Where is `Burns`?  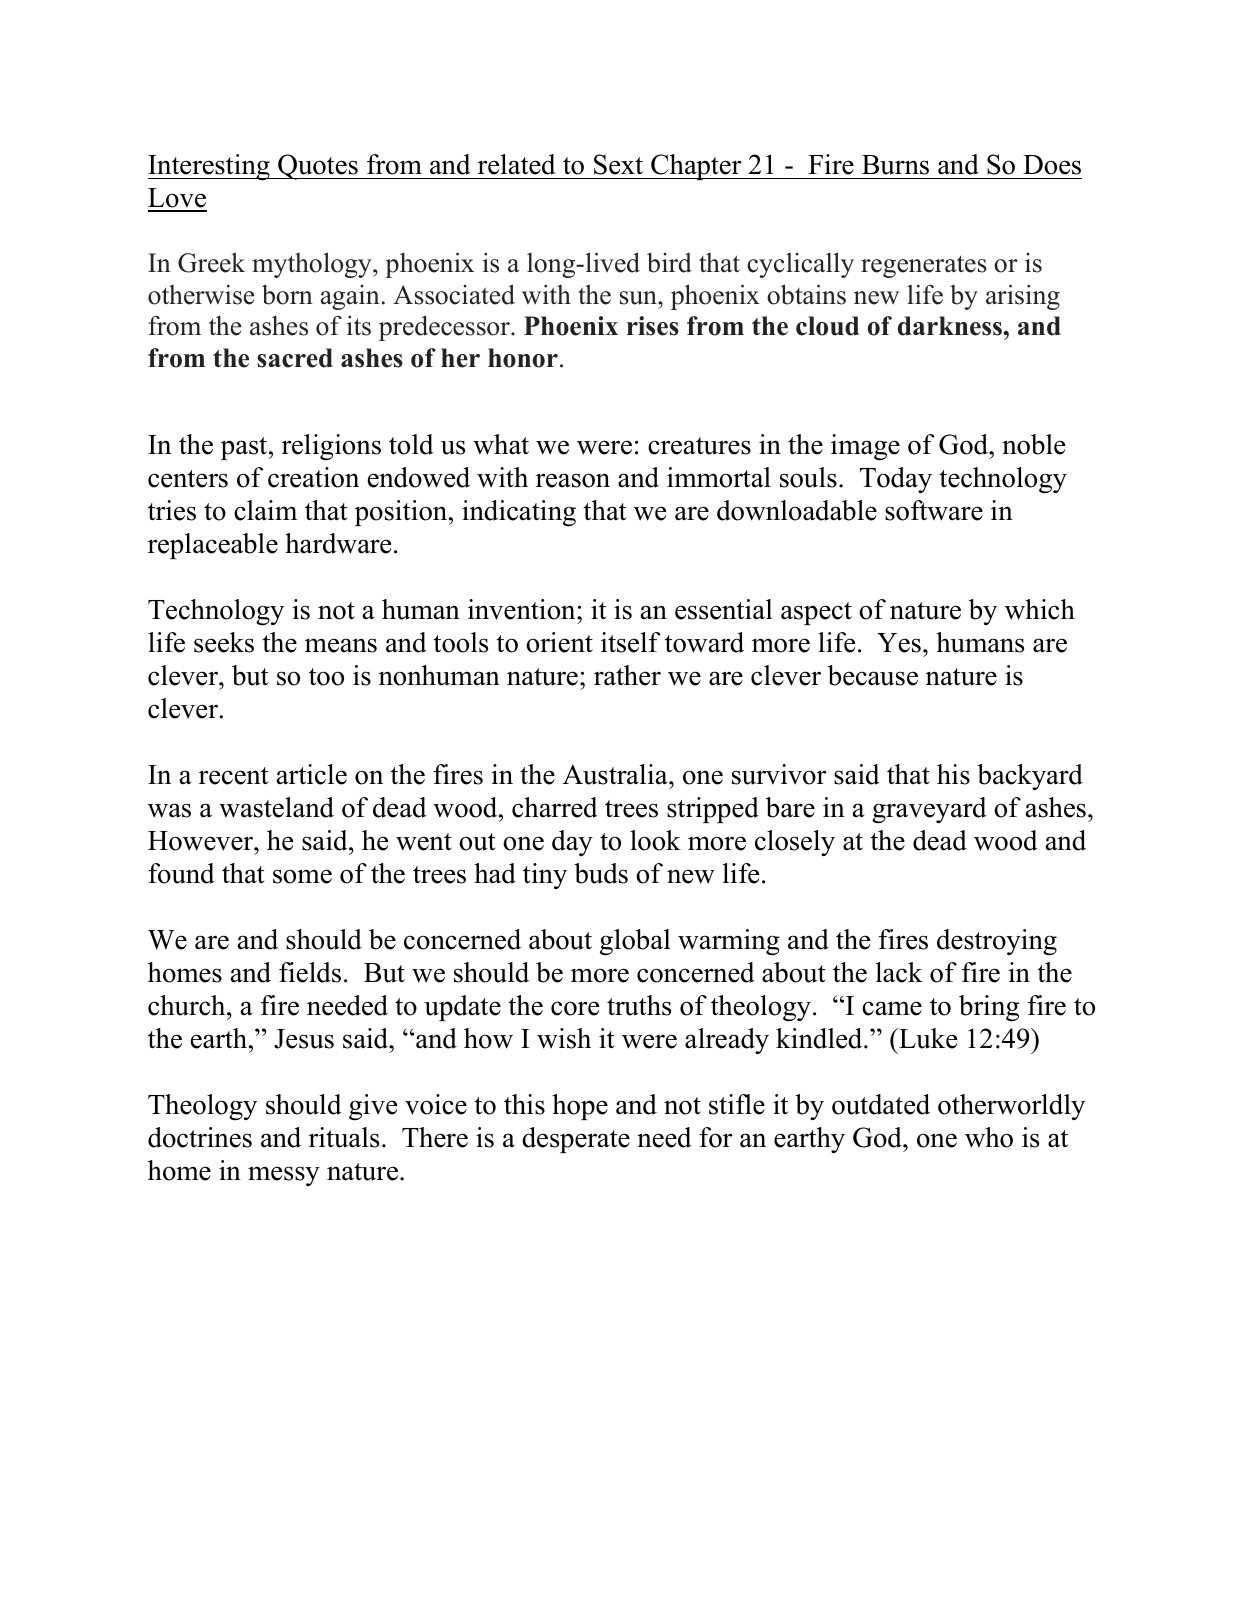 Burns is located at coordinates (895, 165).
